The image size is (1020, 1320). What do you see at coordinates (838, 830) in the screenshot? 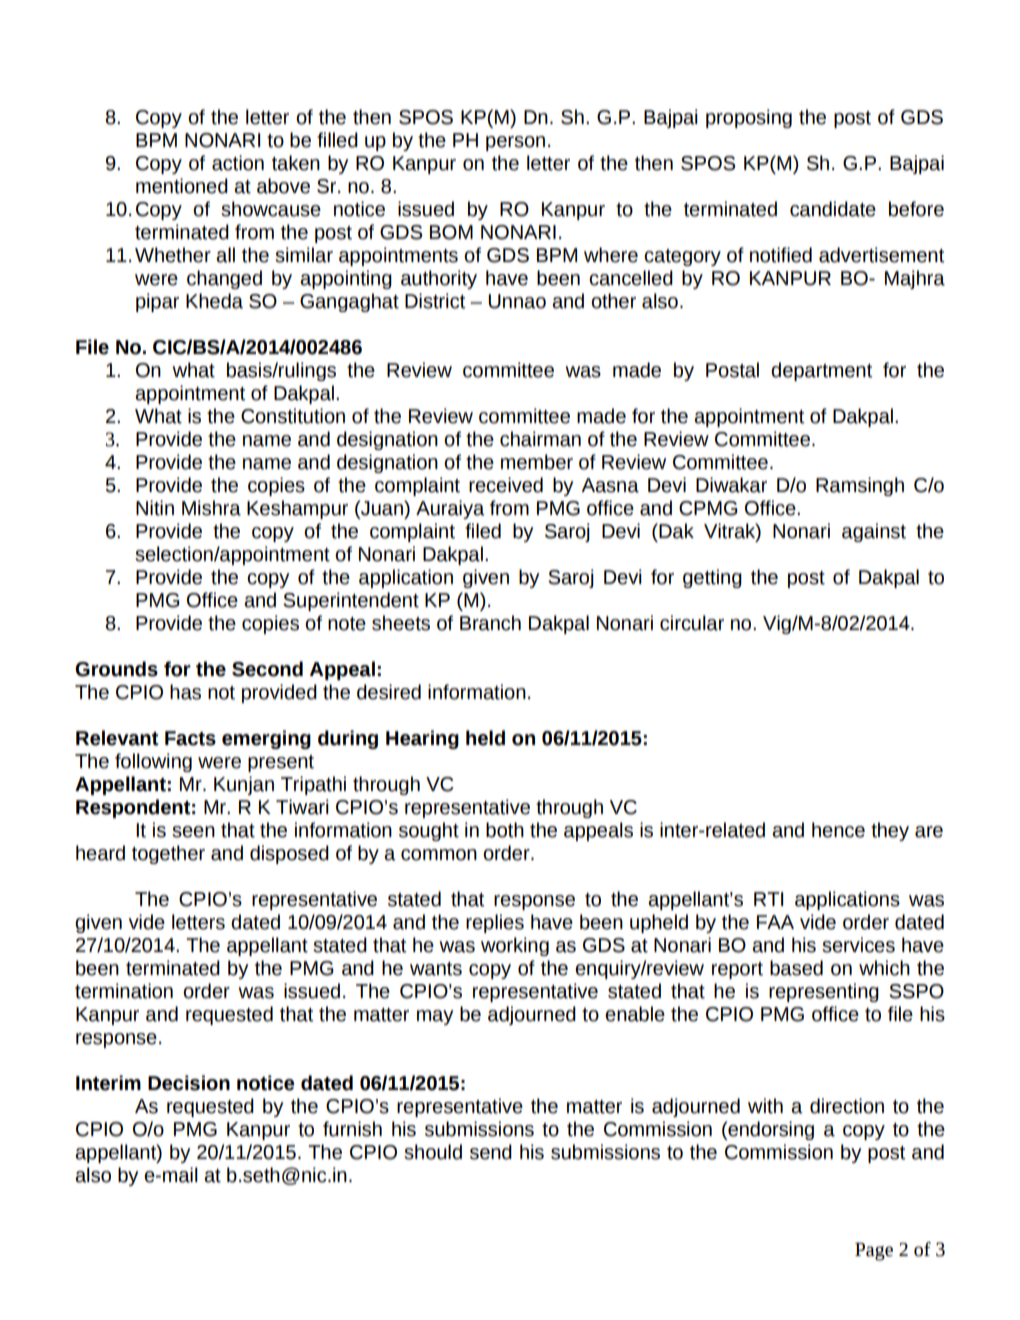
I see `hence` at bounding box center [838, 830].
